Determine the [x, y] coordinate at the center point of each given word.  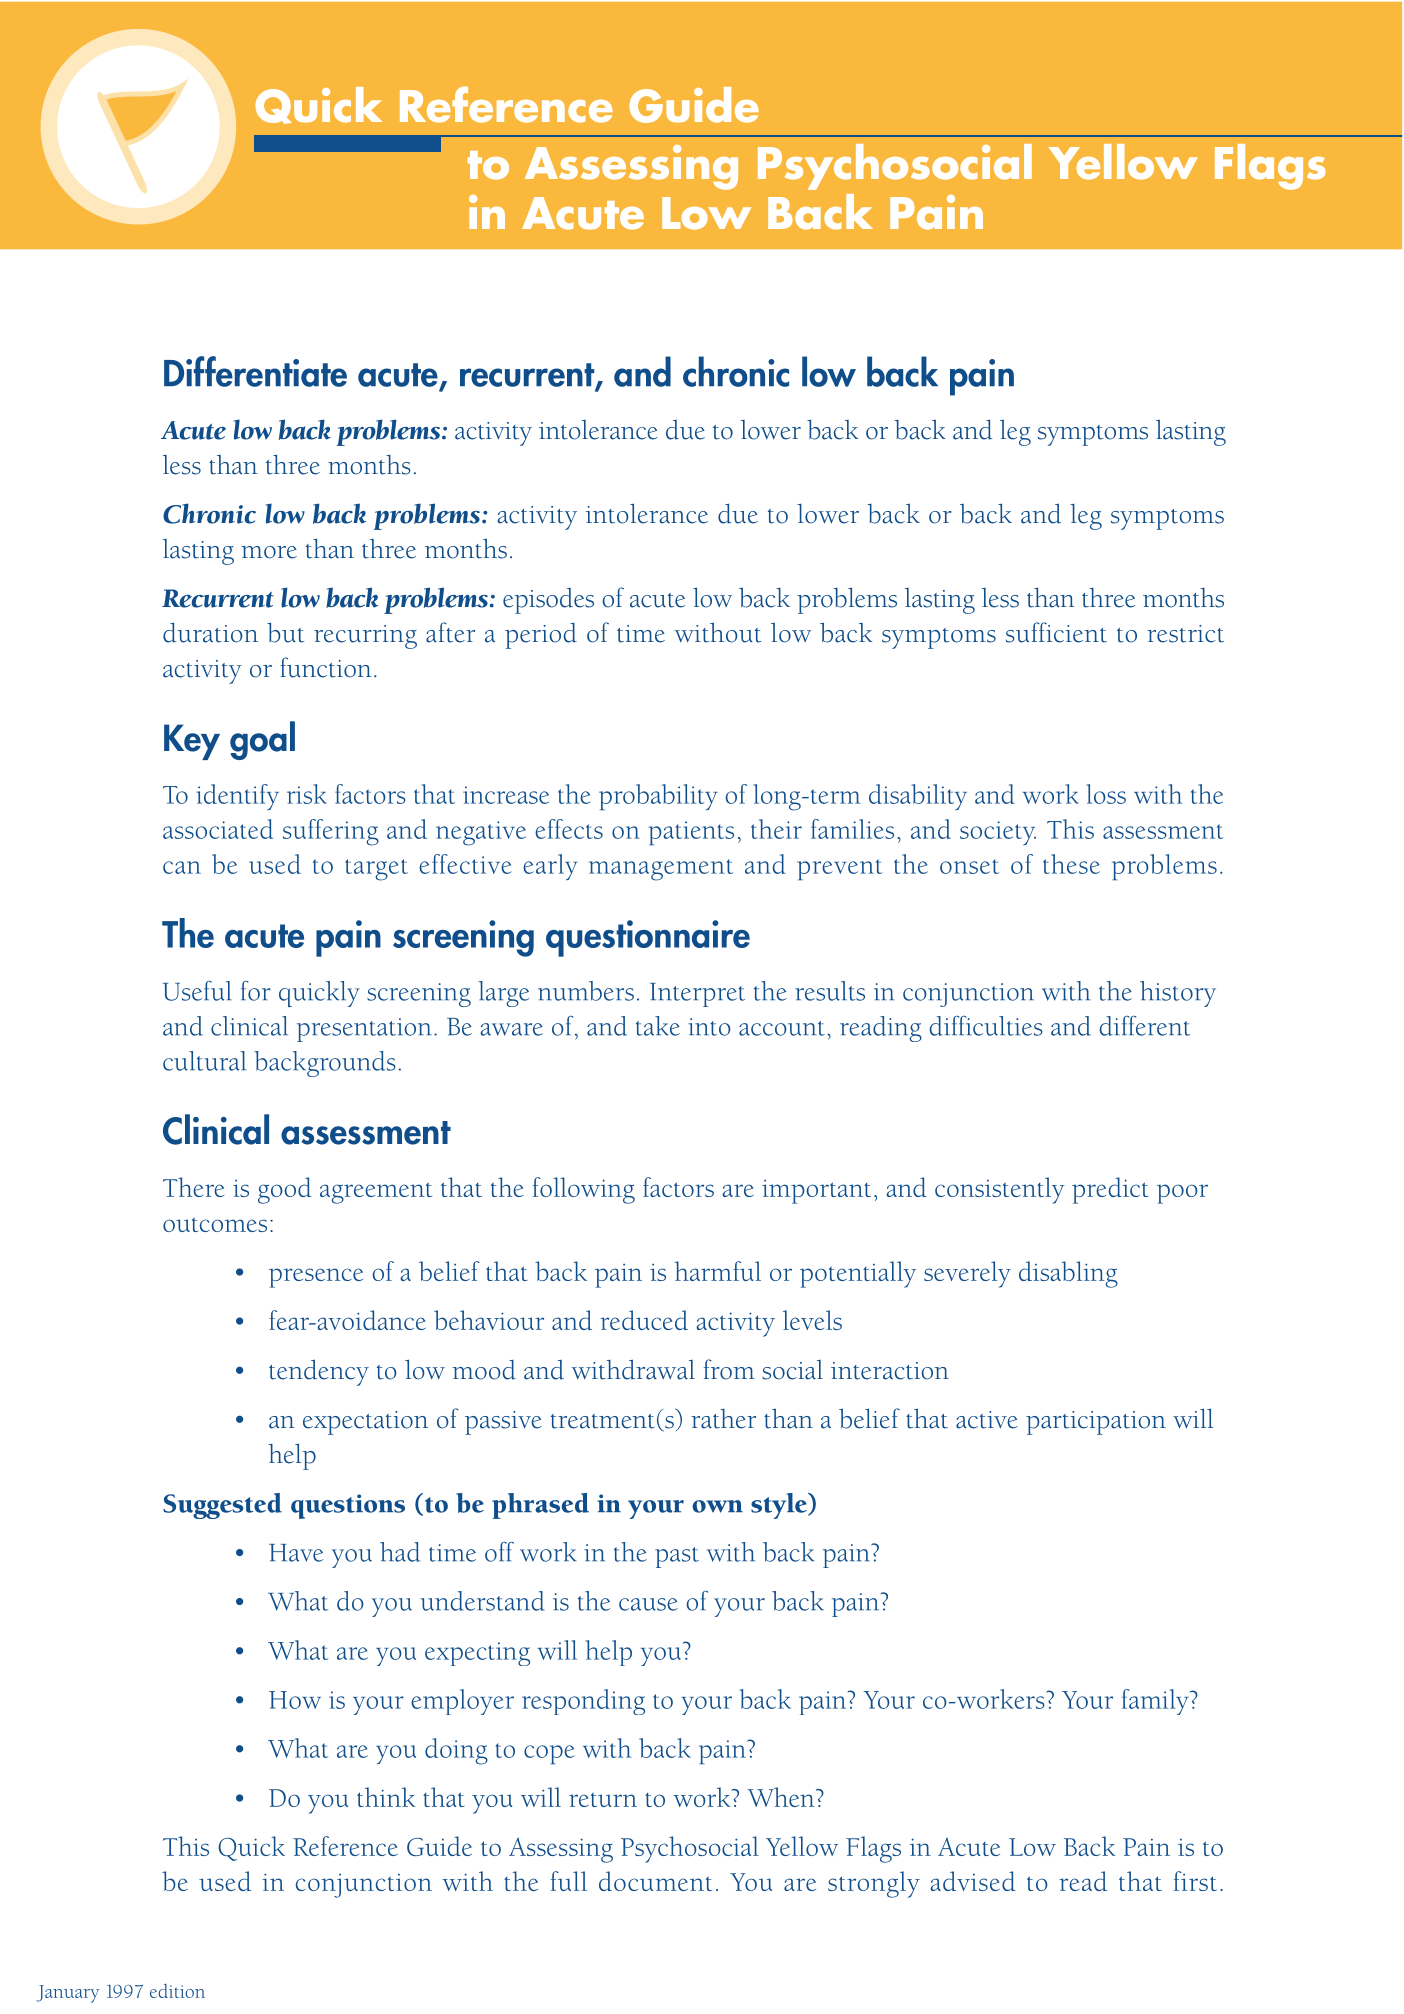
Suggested [222, 1506]
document [655, 1881]
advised [973, 1881]
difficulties [986, 1026]
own [717, 1506]
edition [177, 1991]
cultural [204, 1061]
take [658, 1026]
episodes [548, 601]
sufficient [1056, 632]
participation [1096, 1423]
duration [210, 633]
